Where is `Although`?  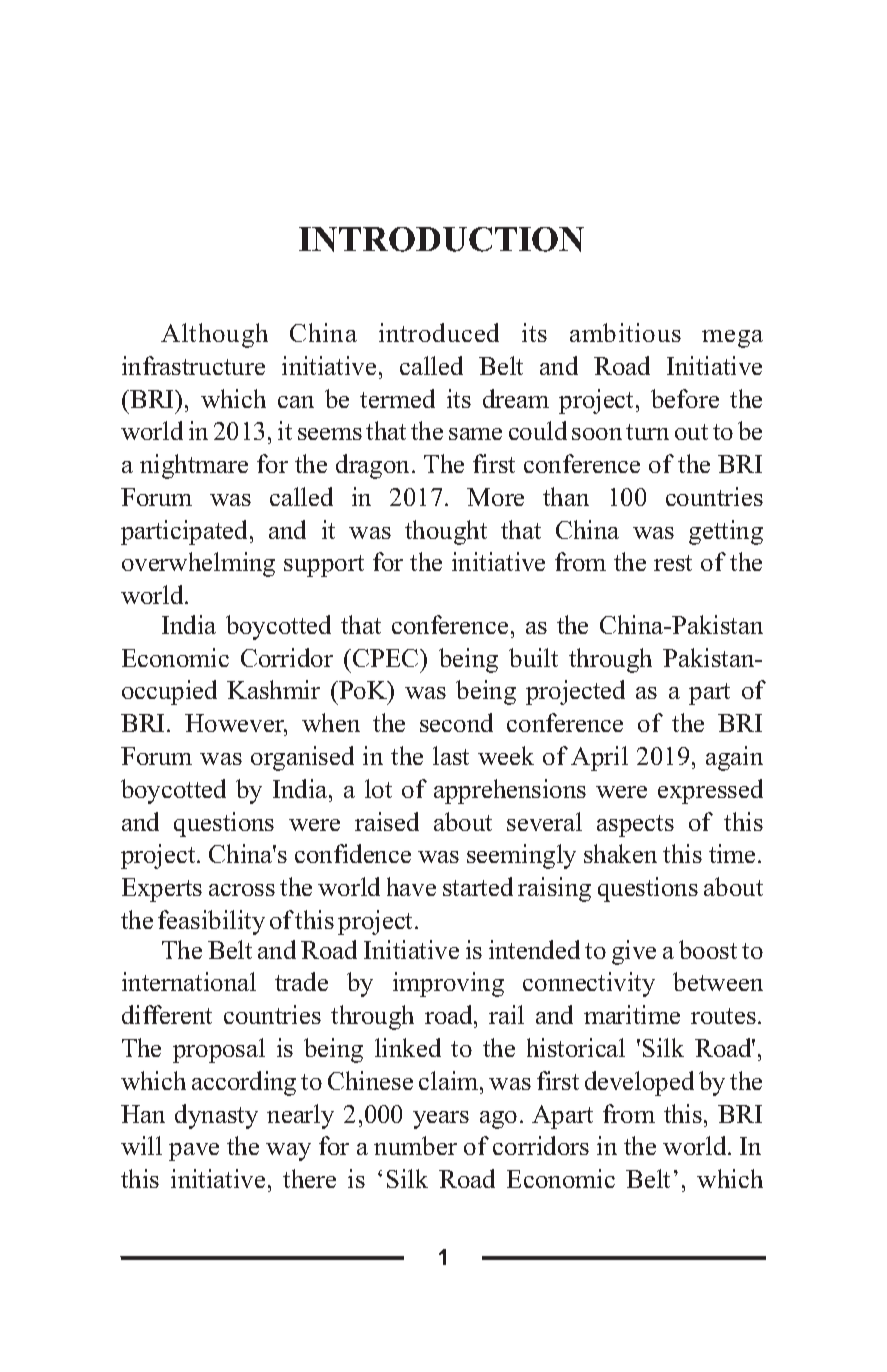 Although is located at coordinates (214, 335).
